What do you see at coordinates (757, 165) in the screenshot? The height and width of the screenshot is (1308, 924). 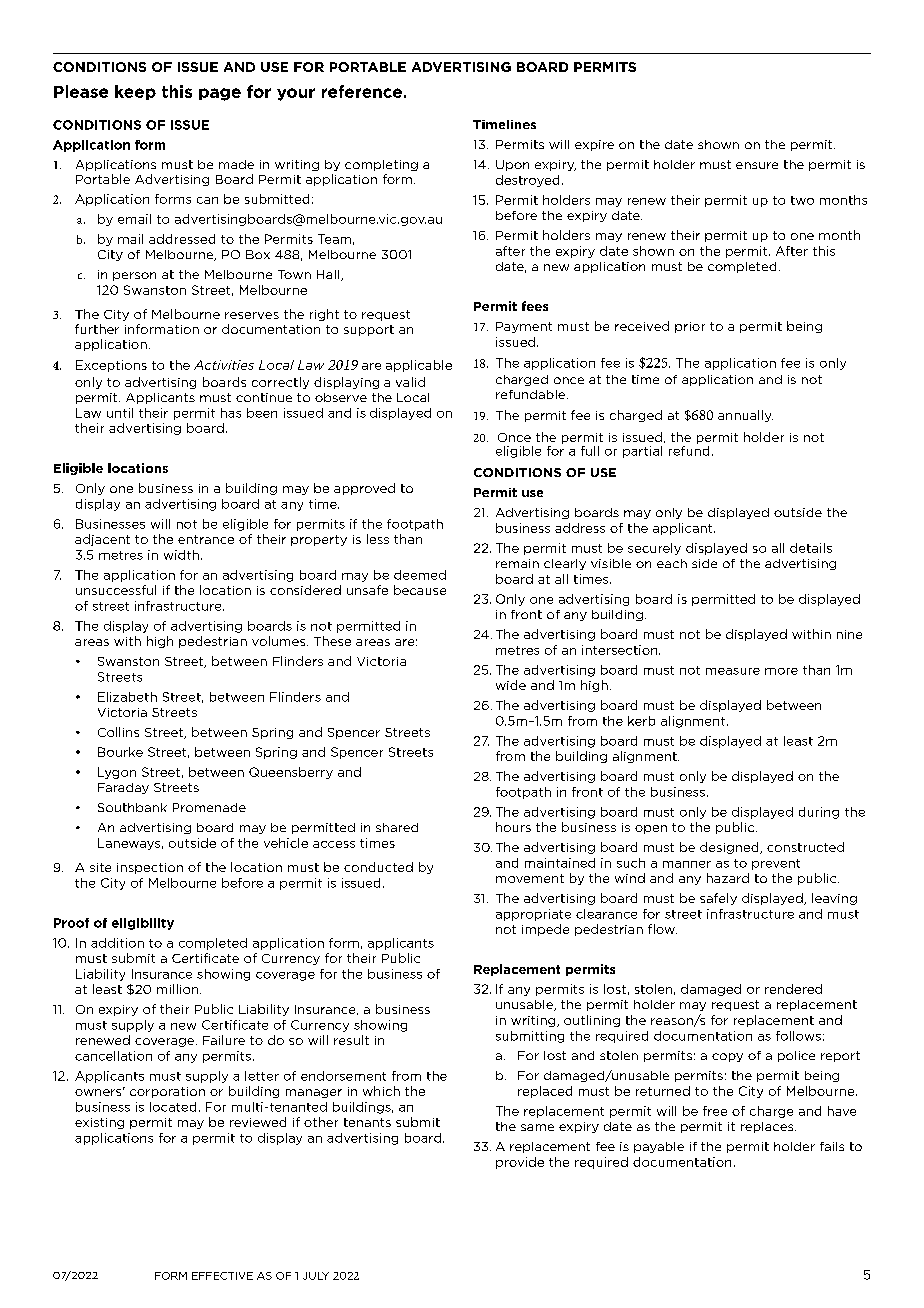 I see `ensure` at bounding box center [757, 165].
